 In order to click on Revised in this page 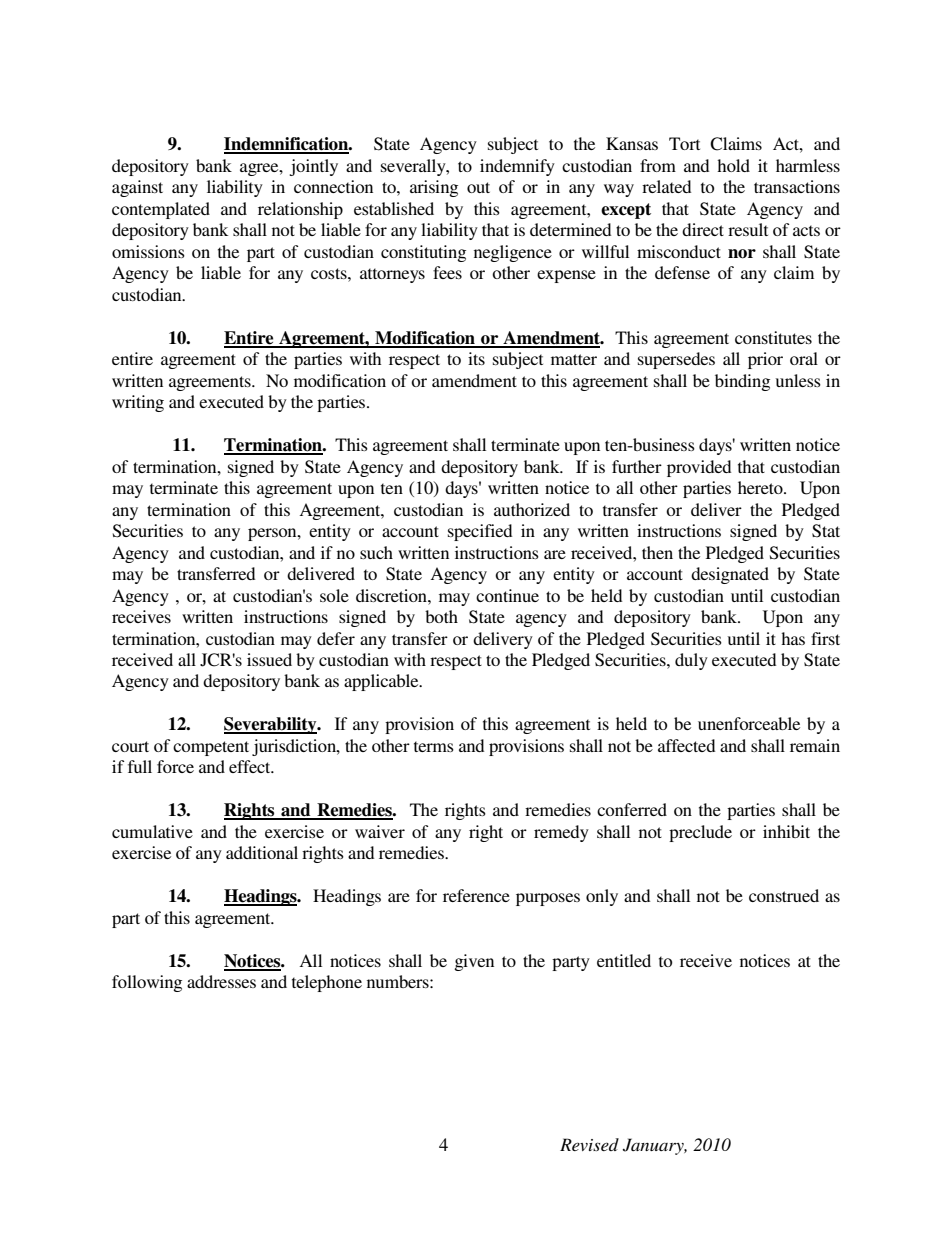, I will do `click(589, 1144)`.
